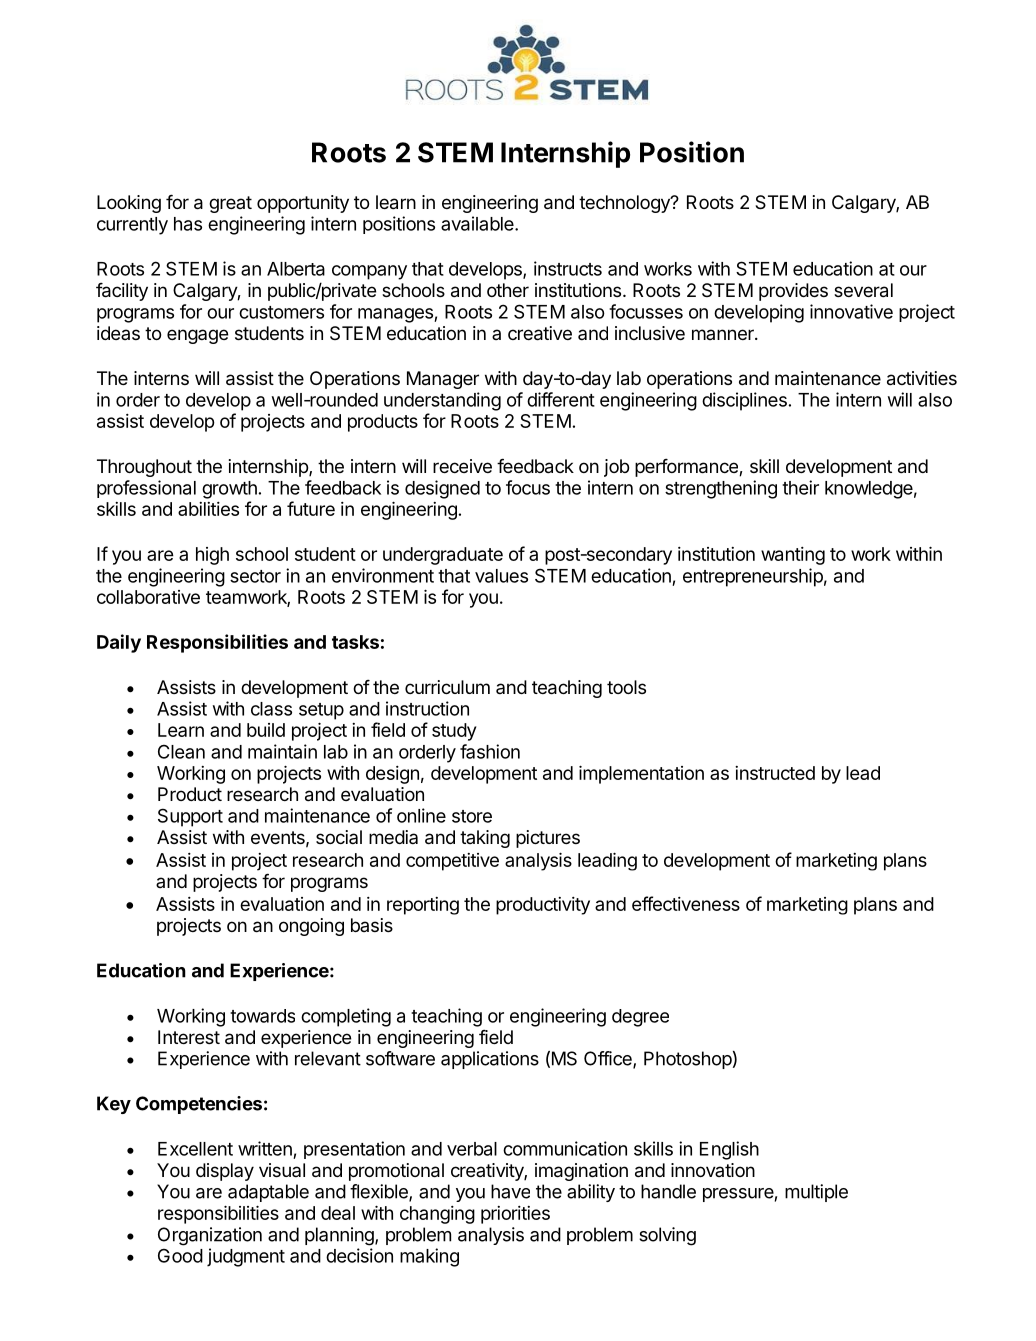 Image resolution: width=1036 pixels, height=1341 pixels. Describe the element at coordinates (515, 1215) in the page. I see `priorities` at that location.
